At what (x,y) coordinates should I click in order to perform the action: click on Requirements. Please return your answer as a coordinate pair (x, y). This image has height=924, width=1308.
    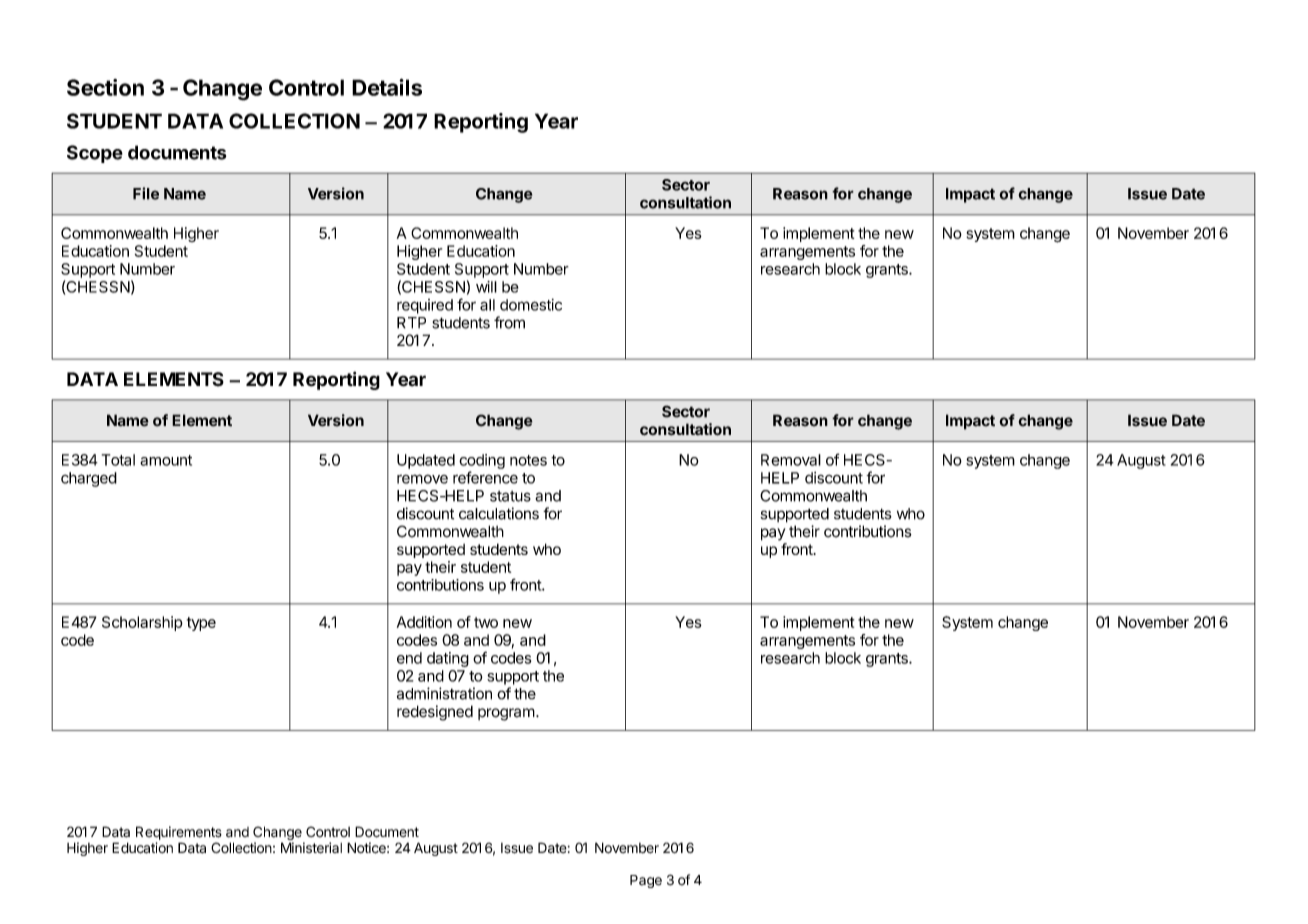
    Looking at the image, I should click on (179, 833).
